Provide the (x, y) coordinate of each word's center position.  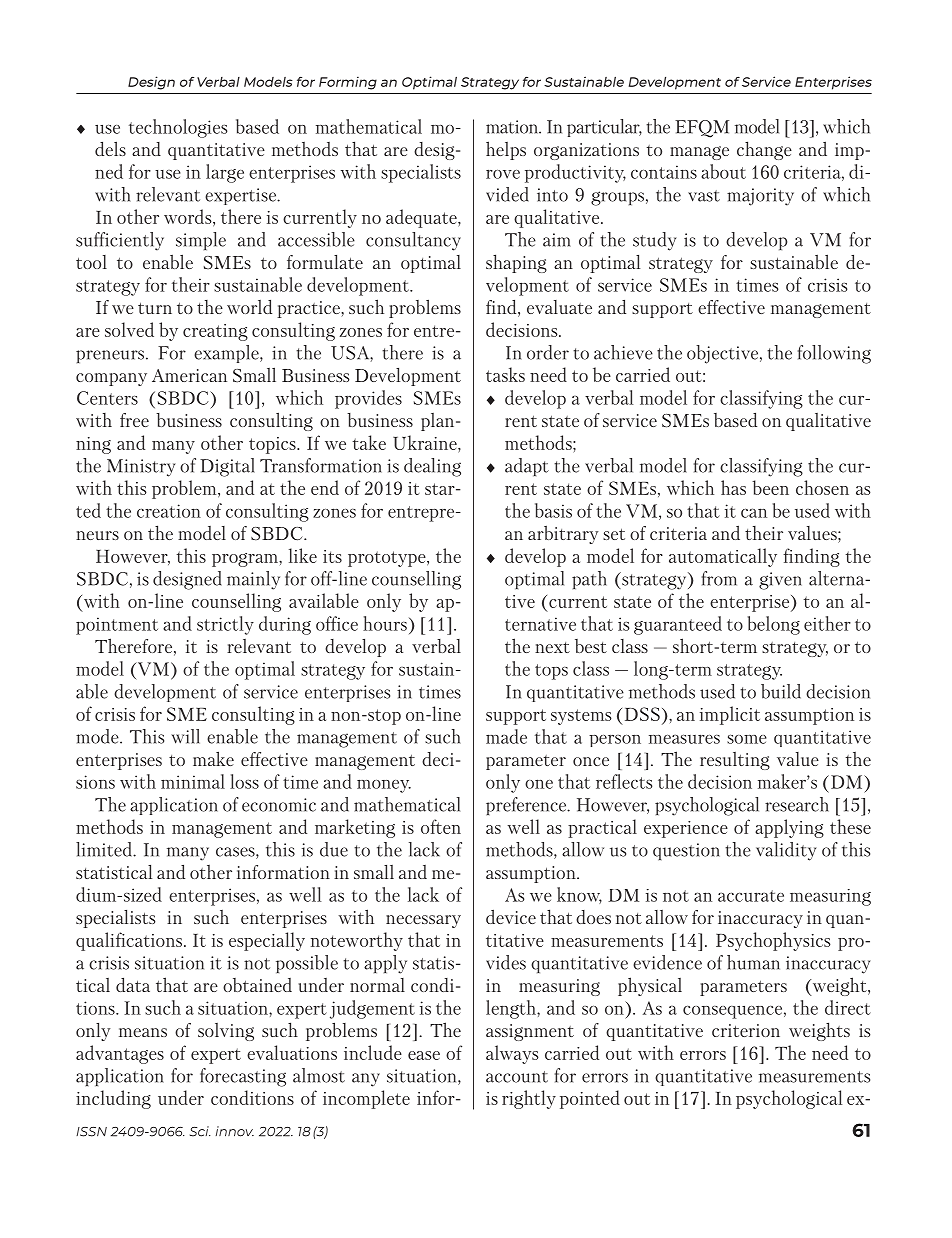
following (834, 354)
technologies (178, 128)
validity (786, 851)
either (827, 623)
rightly (529, 1099)
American (189, 375)
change (764, 150)
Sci (200, 1131)
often (441, 826)
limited (105, 849)
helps (506, 150)
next (552, 647)
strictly (225, 625)
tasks (505, 374)
